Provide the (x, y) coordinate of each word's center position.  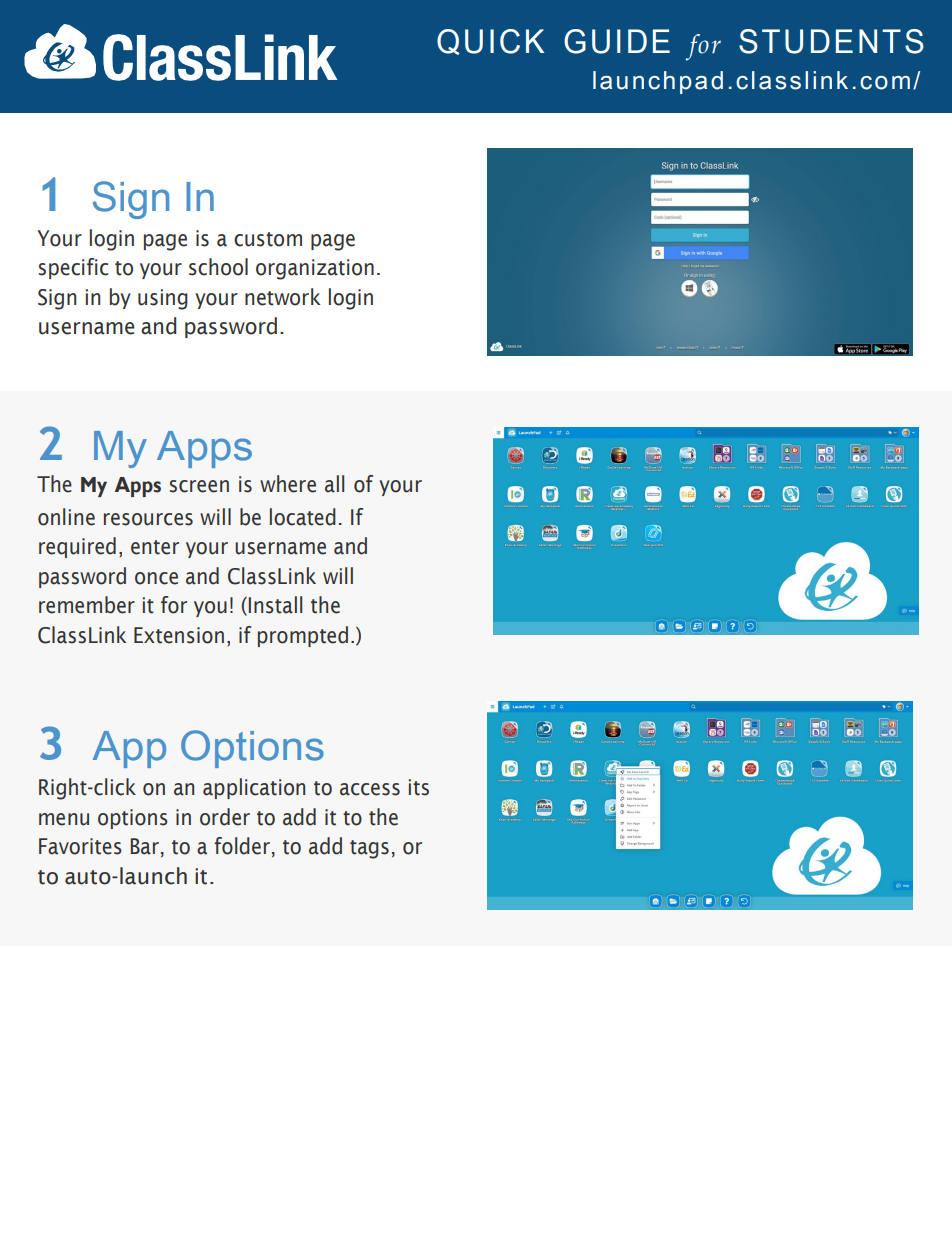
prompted (303, 636)
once (156, 578)
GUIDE (617, 41)
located (303, 517)
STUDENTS (831, 41)
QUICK (490, 42)
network (282, 297)
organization (315, 269)
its (419, 787)
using (163, 299)
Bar (144, 846)
